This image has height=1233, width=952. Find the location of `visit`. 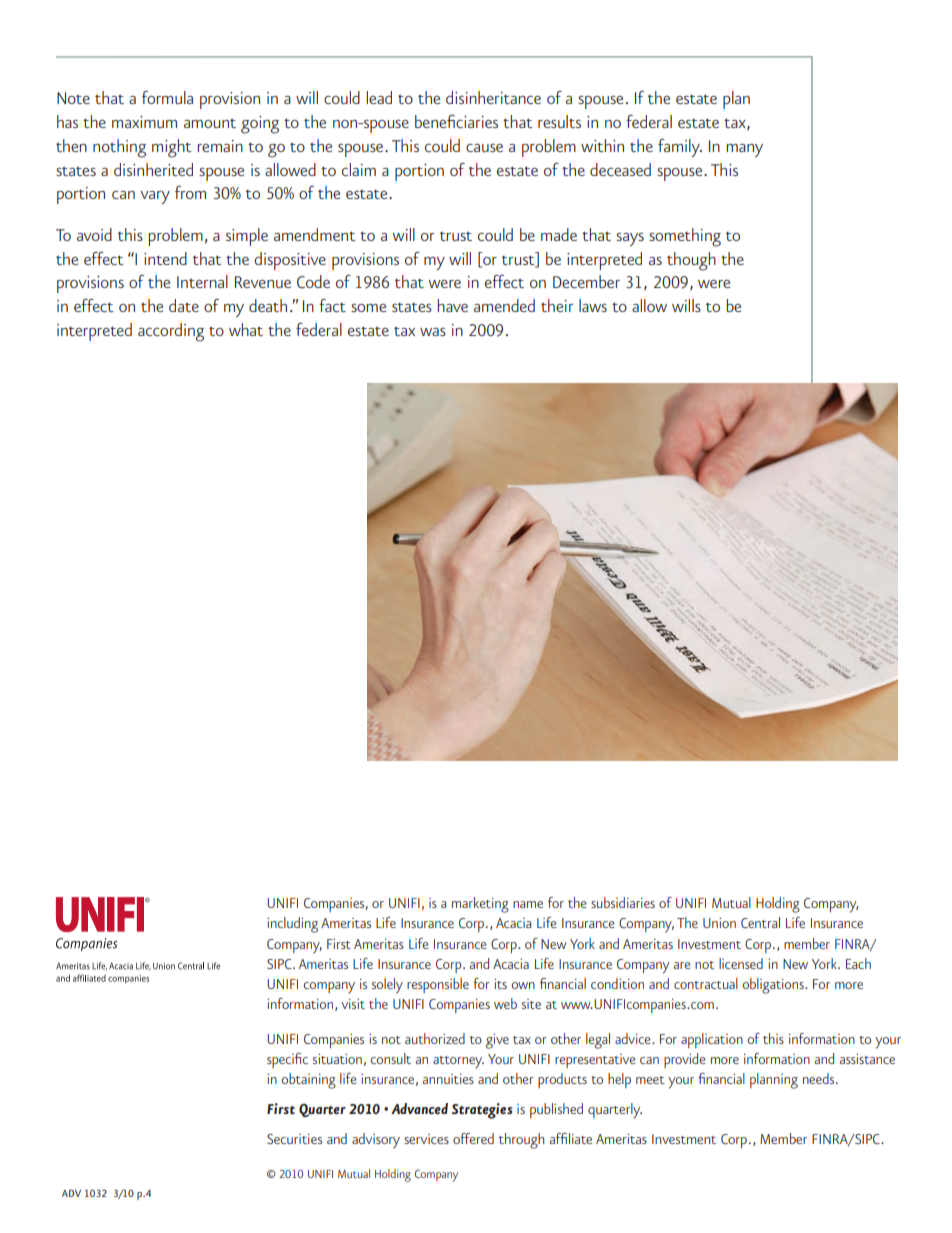

visit is located at coordinates (353, 1004).
